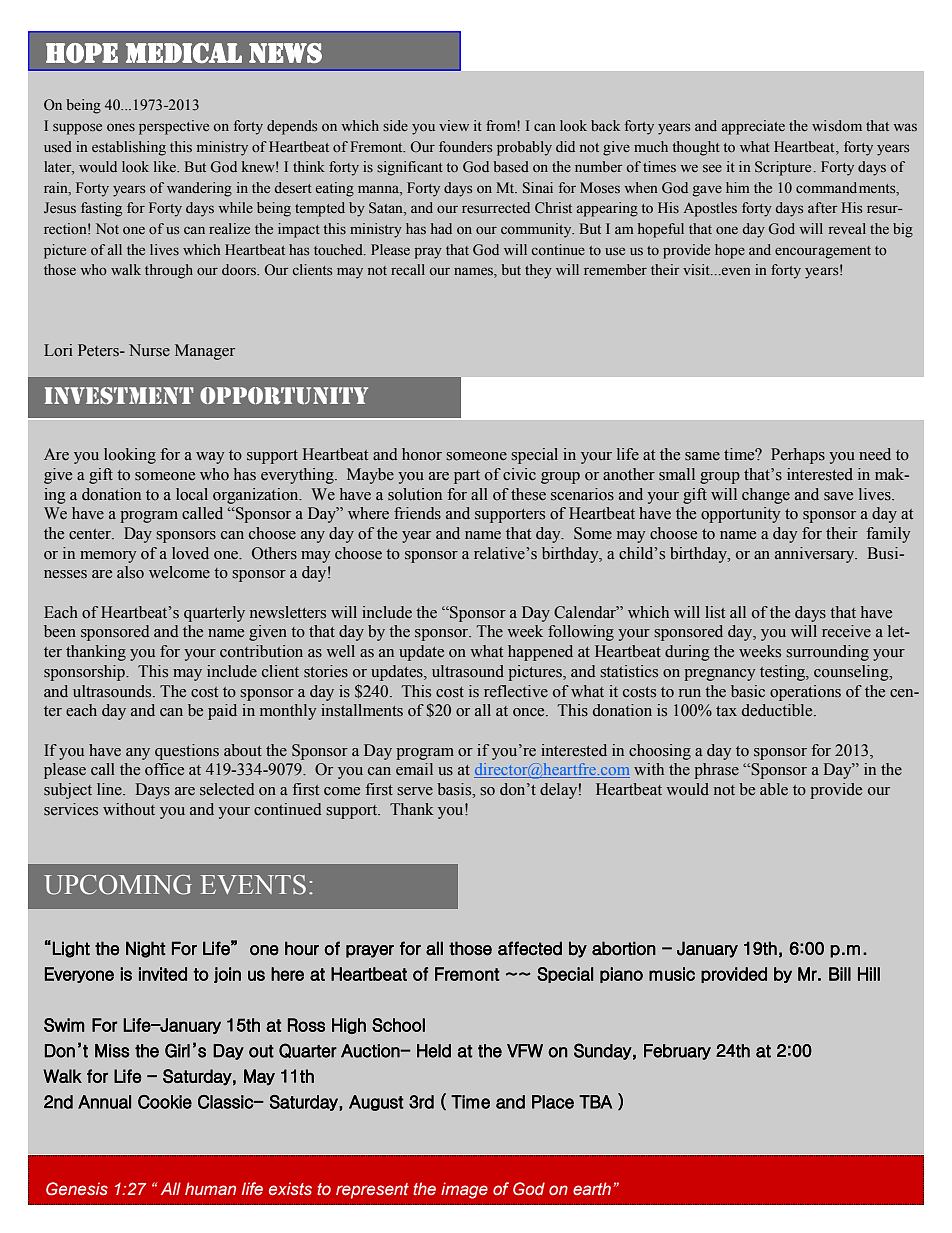  I want to click on receive, so click(846, 631).
